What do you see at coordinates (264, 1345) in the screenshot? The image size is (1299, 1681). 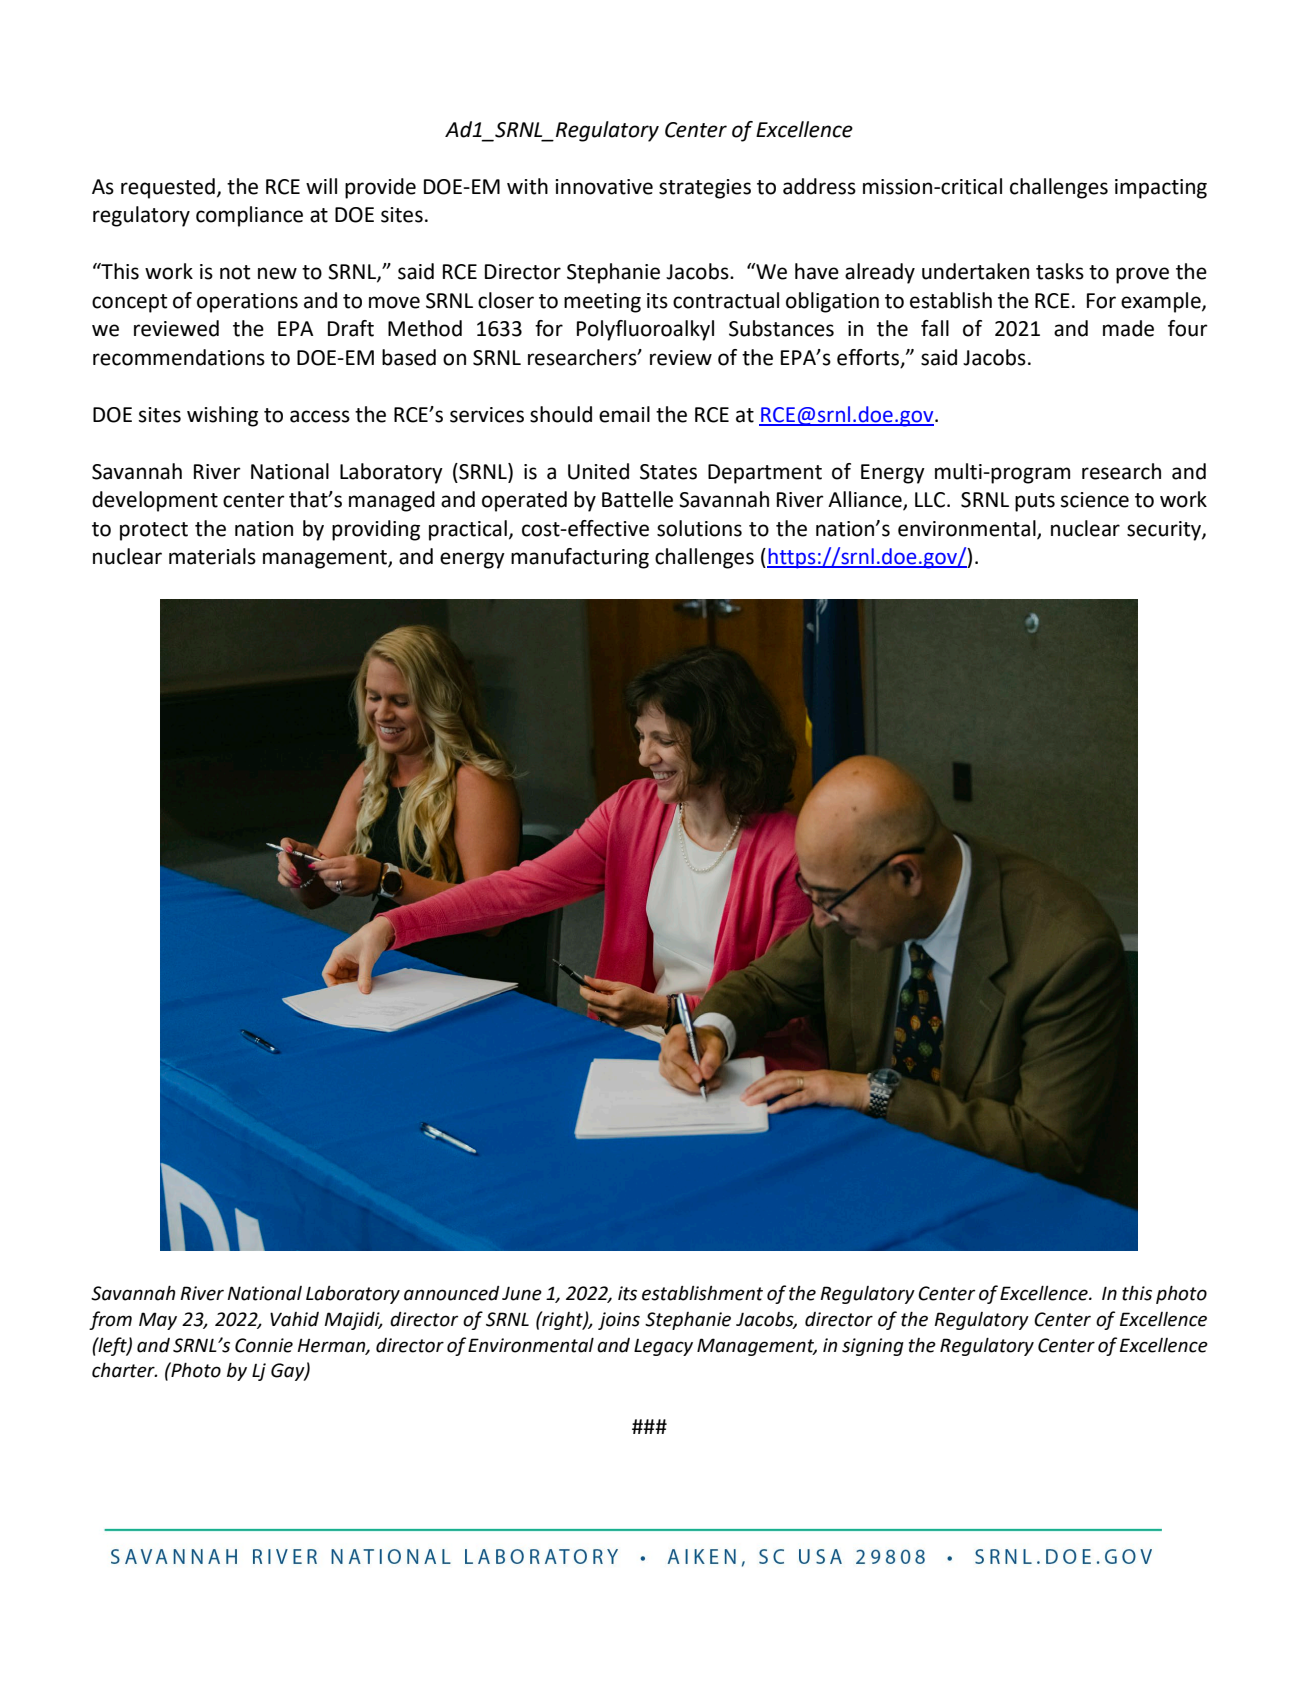 I see `Connie` at bounding box center [264, 1345].
